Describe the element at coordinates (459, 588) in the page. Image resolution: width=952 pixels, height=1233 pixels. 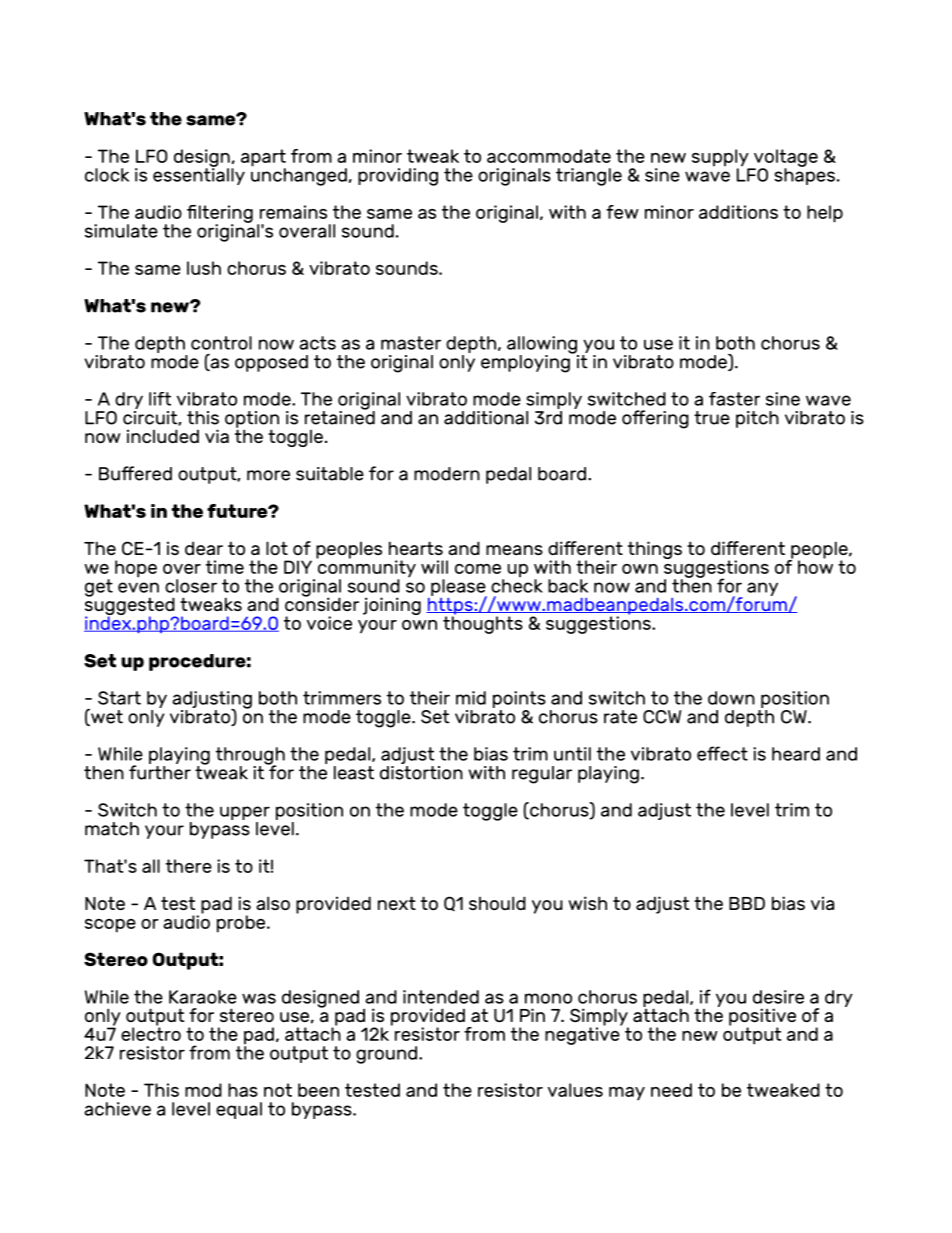
I see `please` at that location.
